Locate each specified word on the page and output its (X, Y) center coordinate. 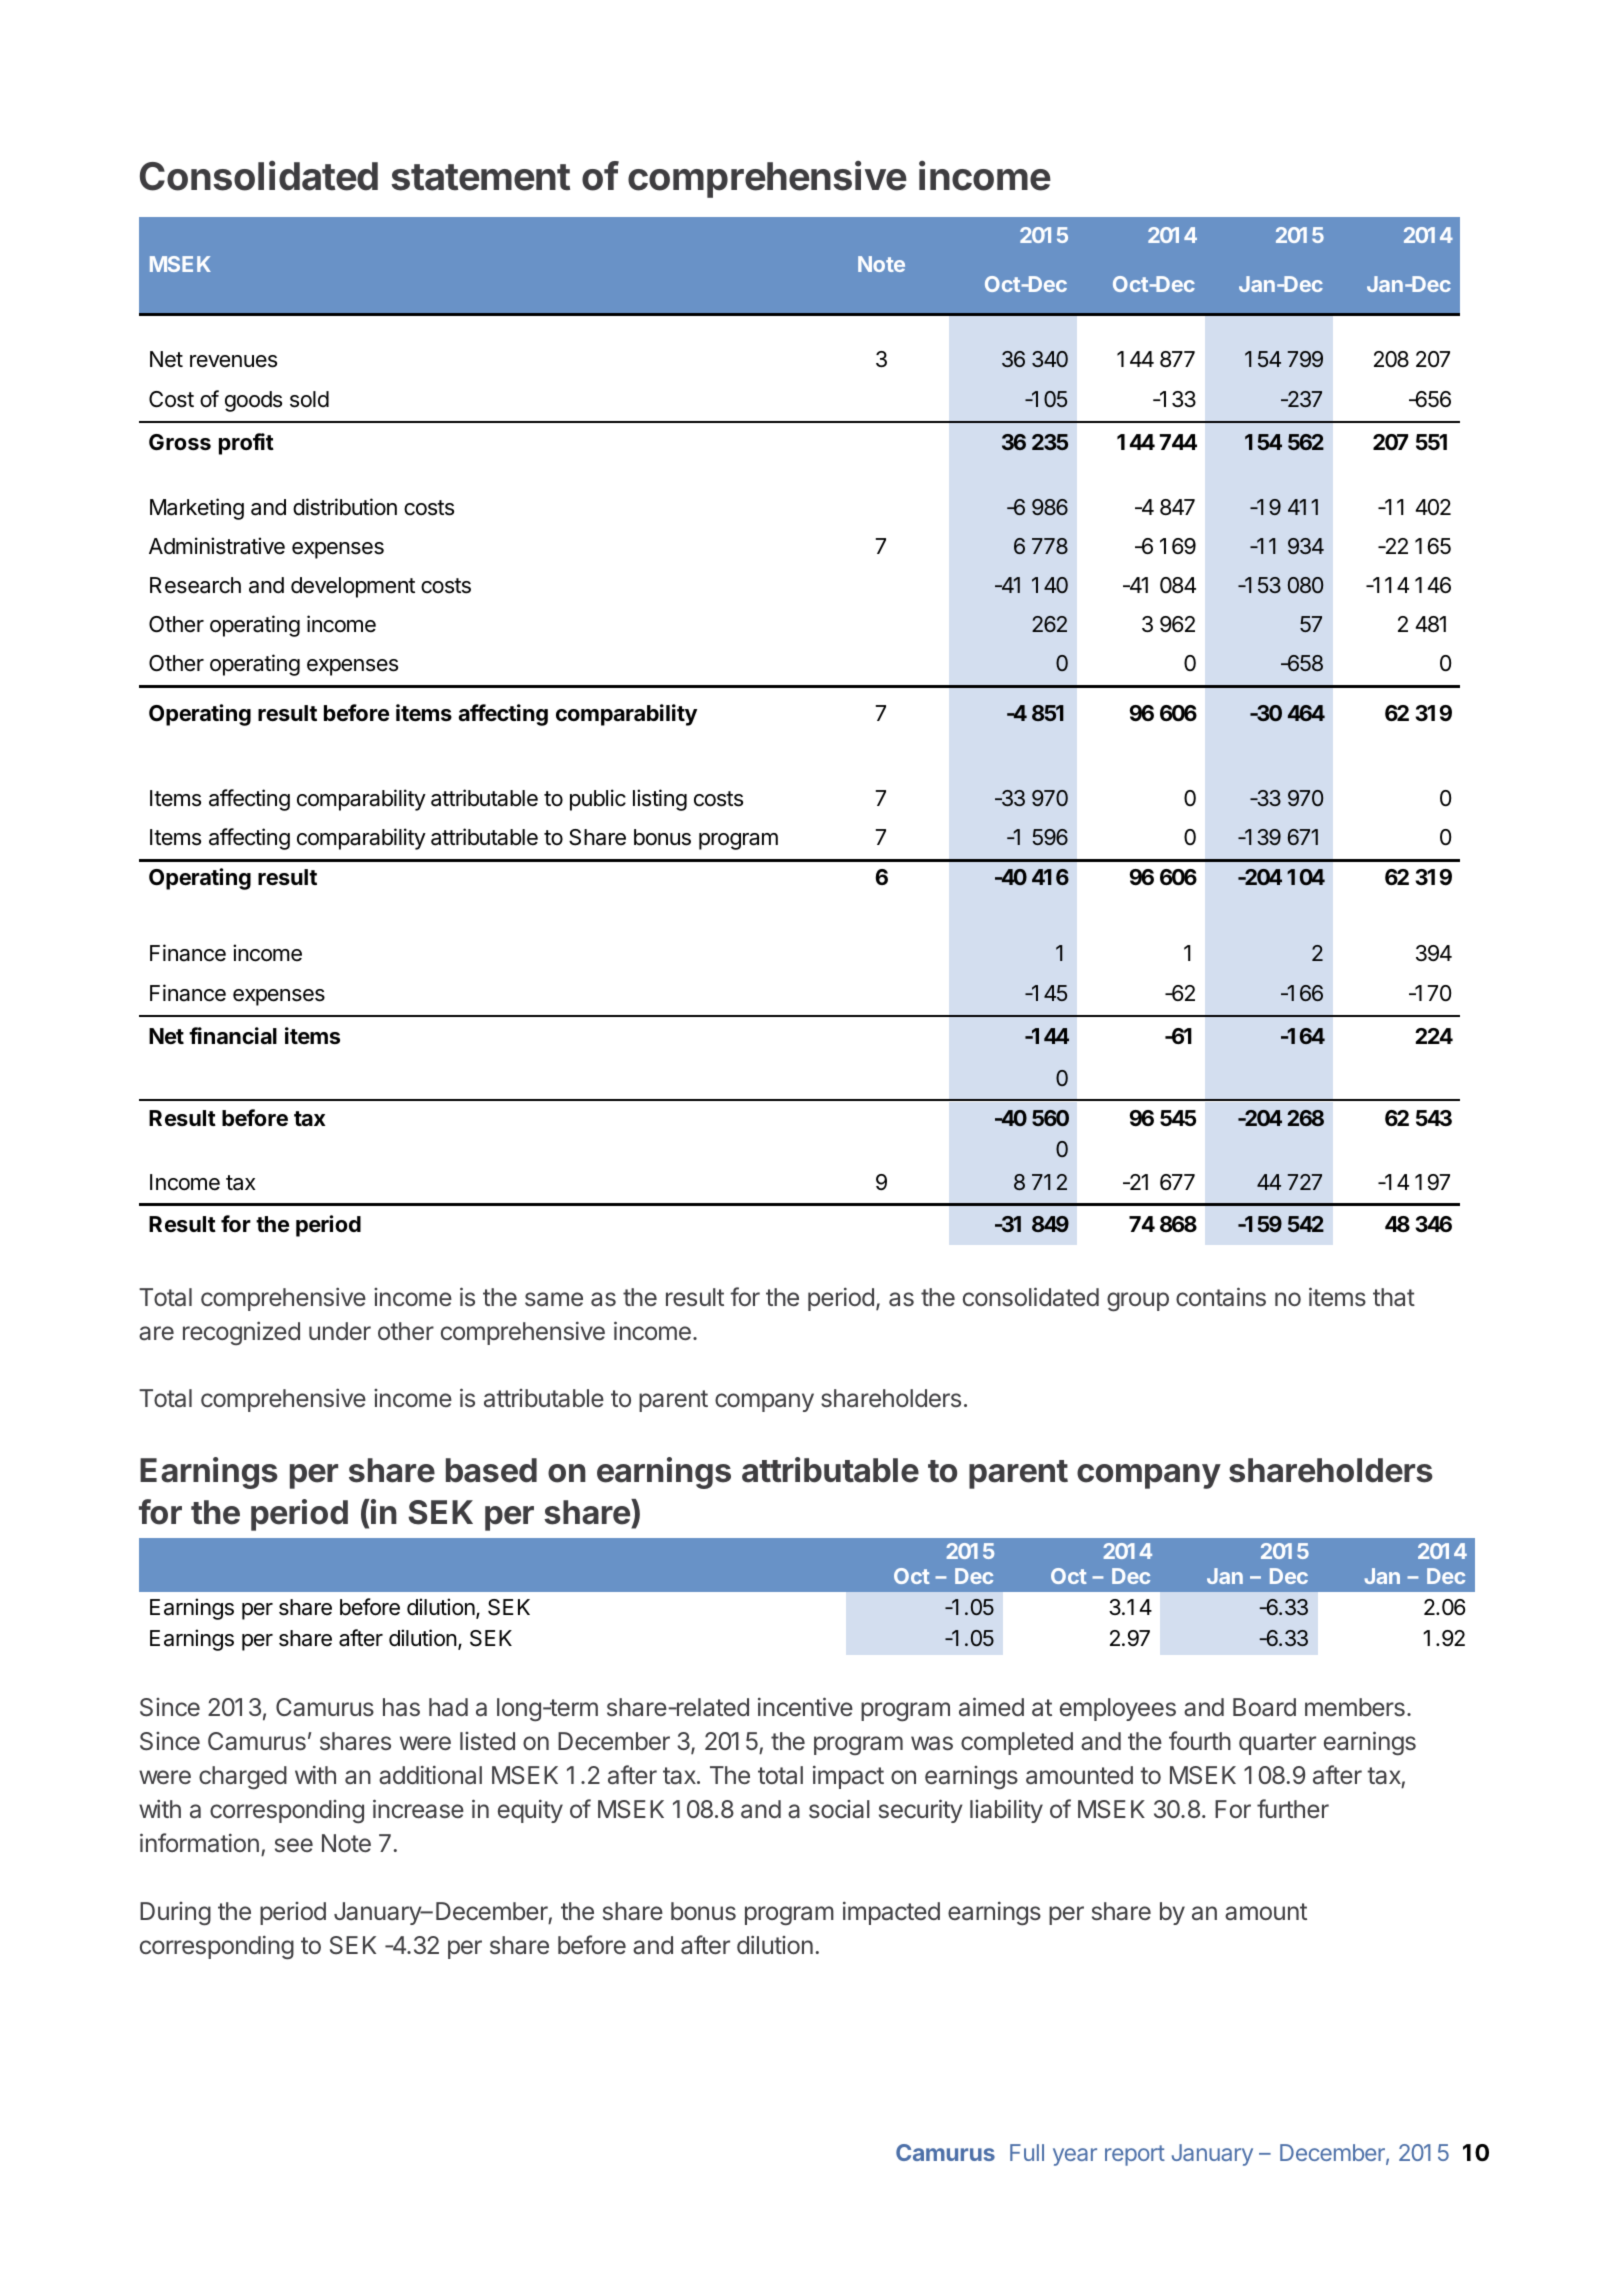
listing (660, 800)
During (175, 1914)
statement (480, 177)
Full (1027, 2152)
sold (309, 399)
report (1135, 2155)
